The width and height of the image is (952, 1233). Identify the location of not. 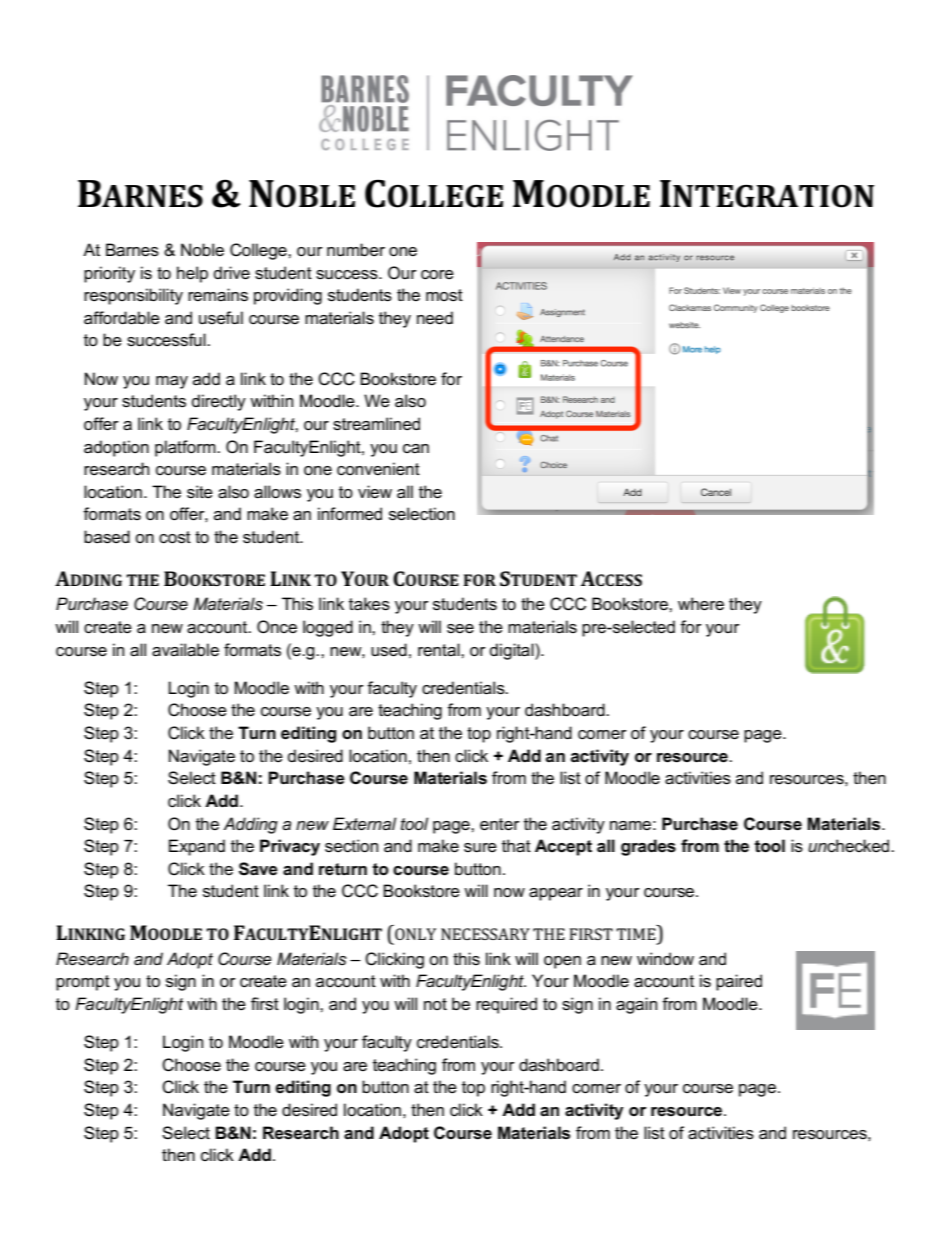
(435, 1004).
